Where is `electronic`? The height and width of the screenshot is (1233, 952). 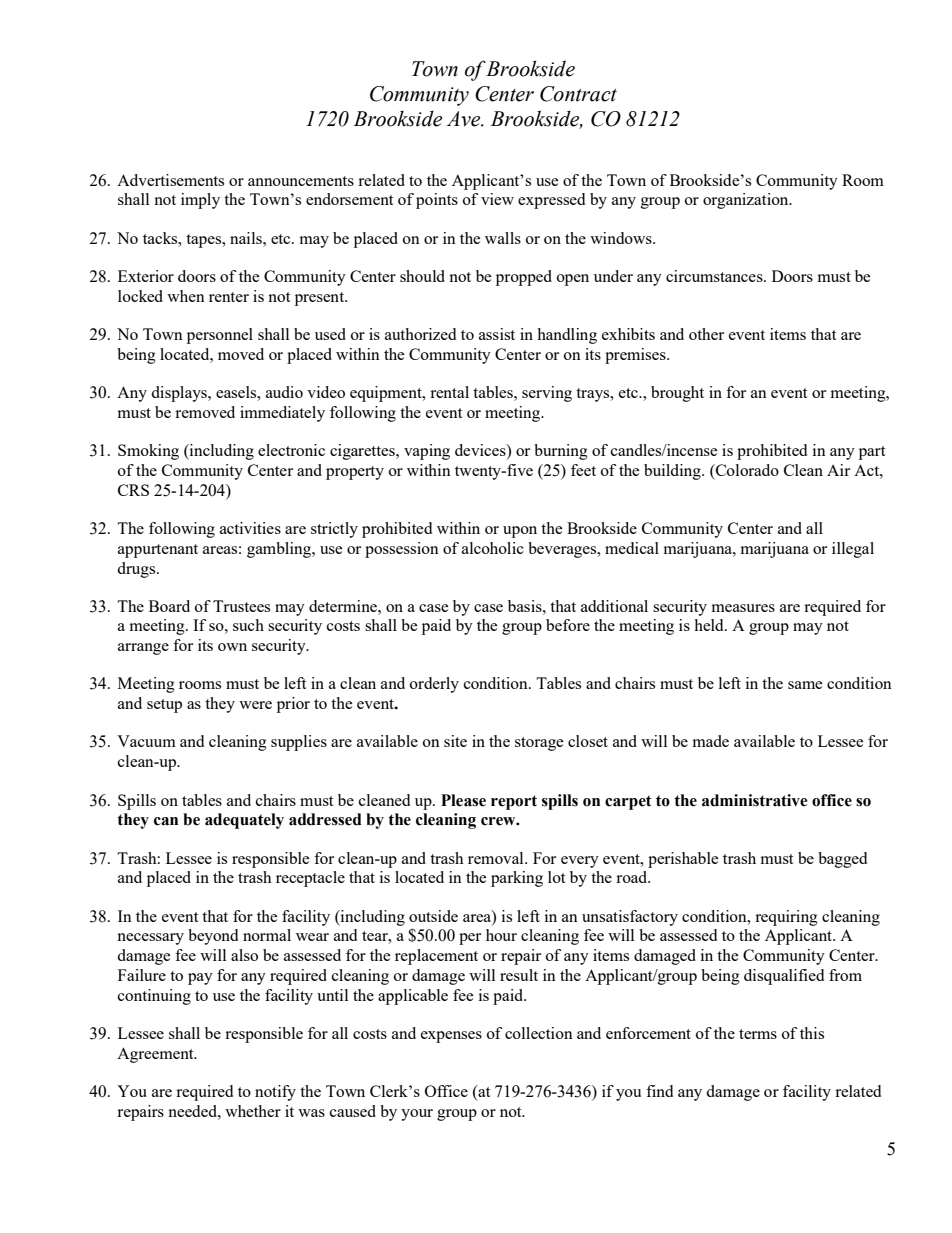 electronic is located at coordinates (291, 450).
